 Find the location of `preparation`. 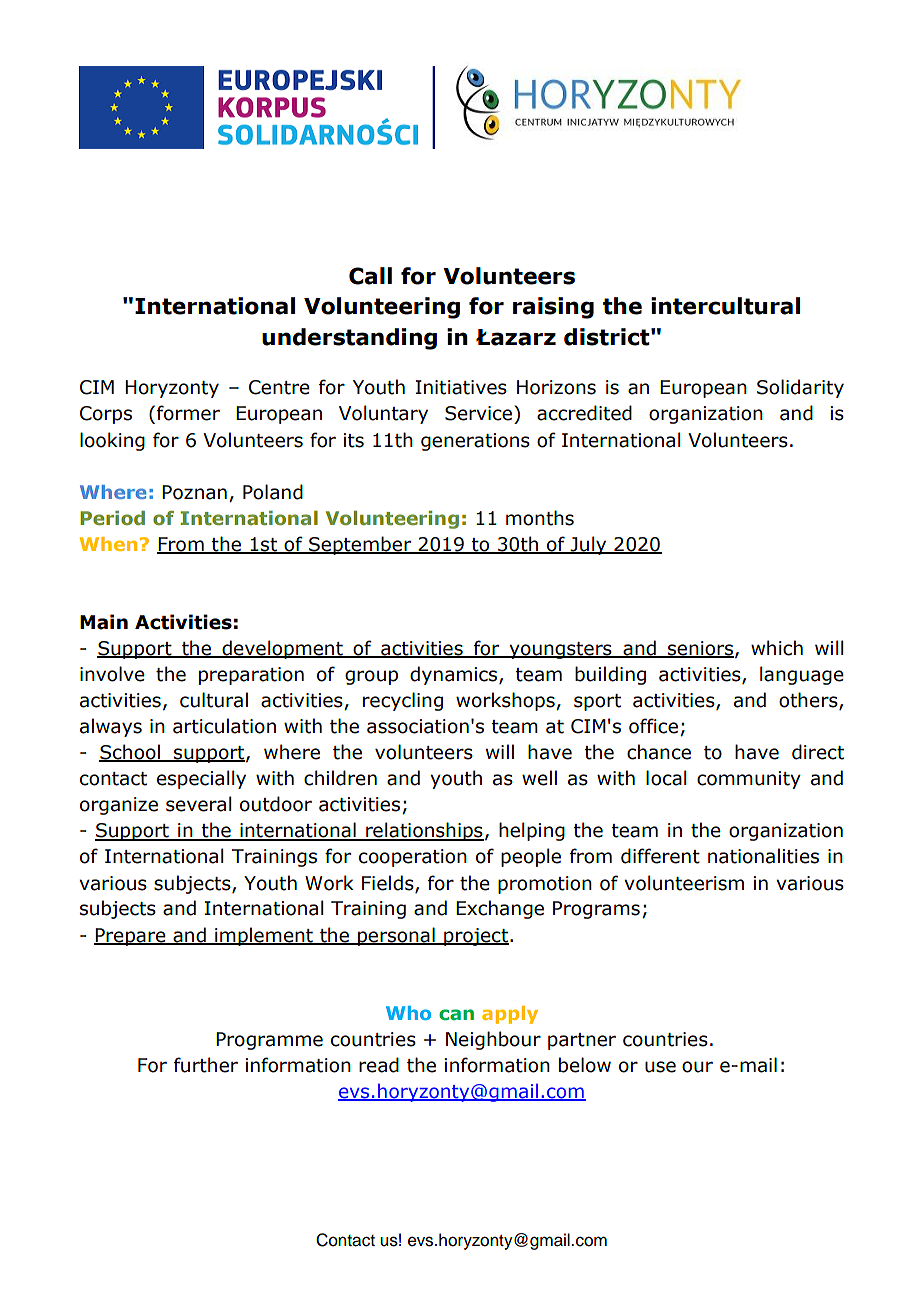

preparation is located at coordinates (251, 676).
